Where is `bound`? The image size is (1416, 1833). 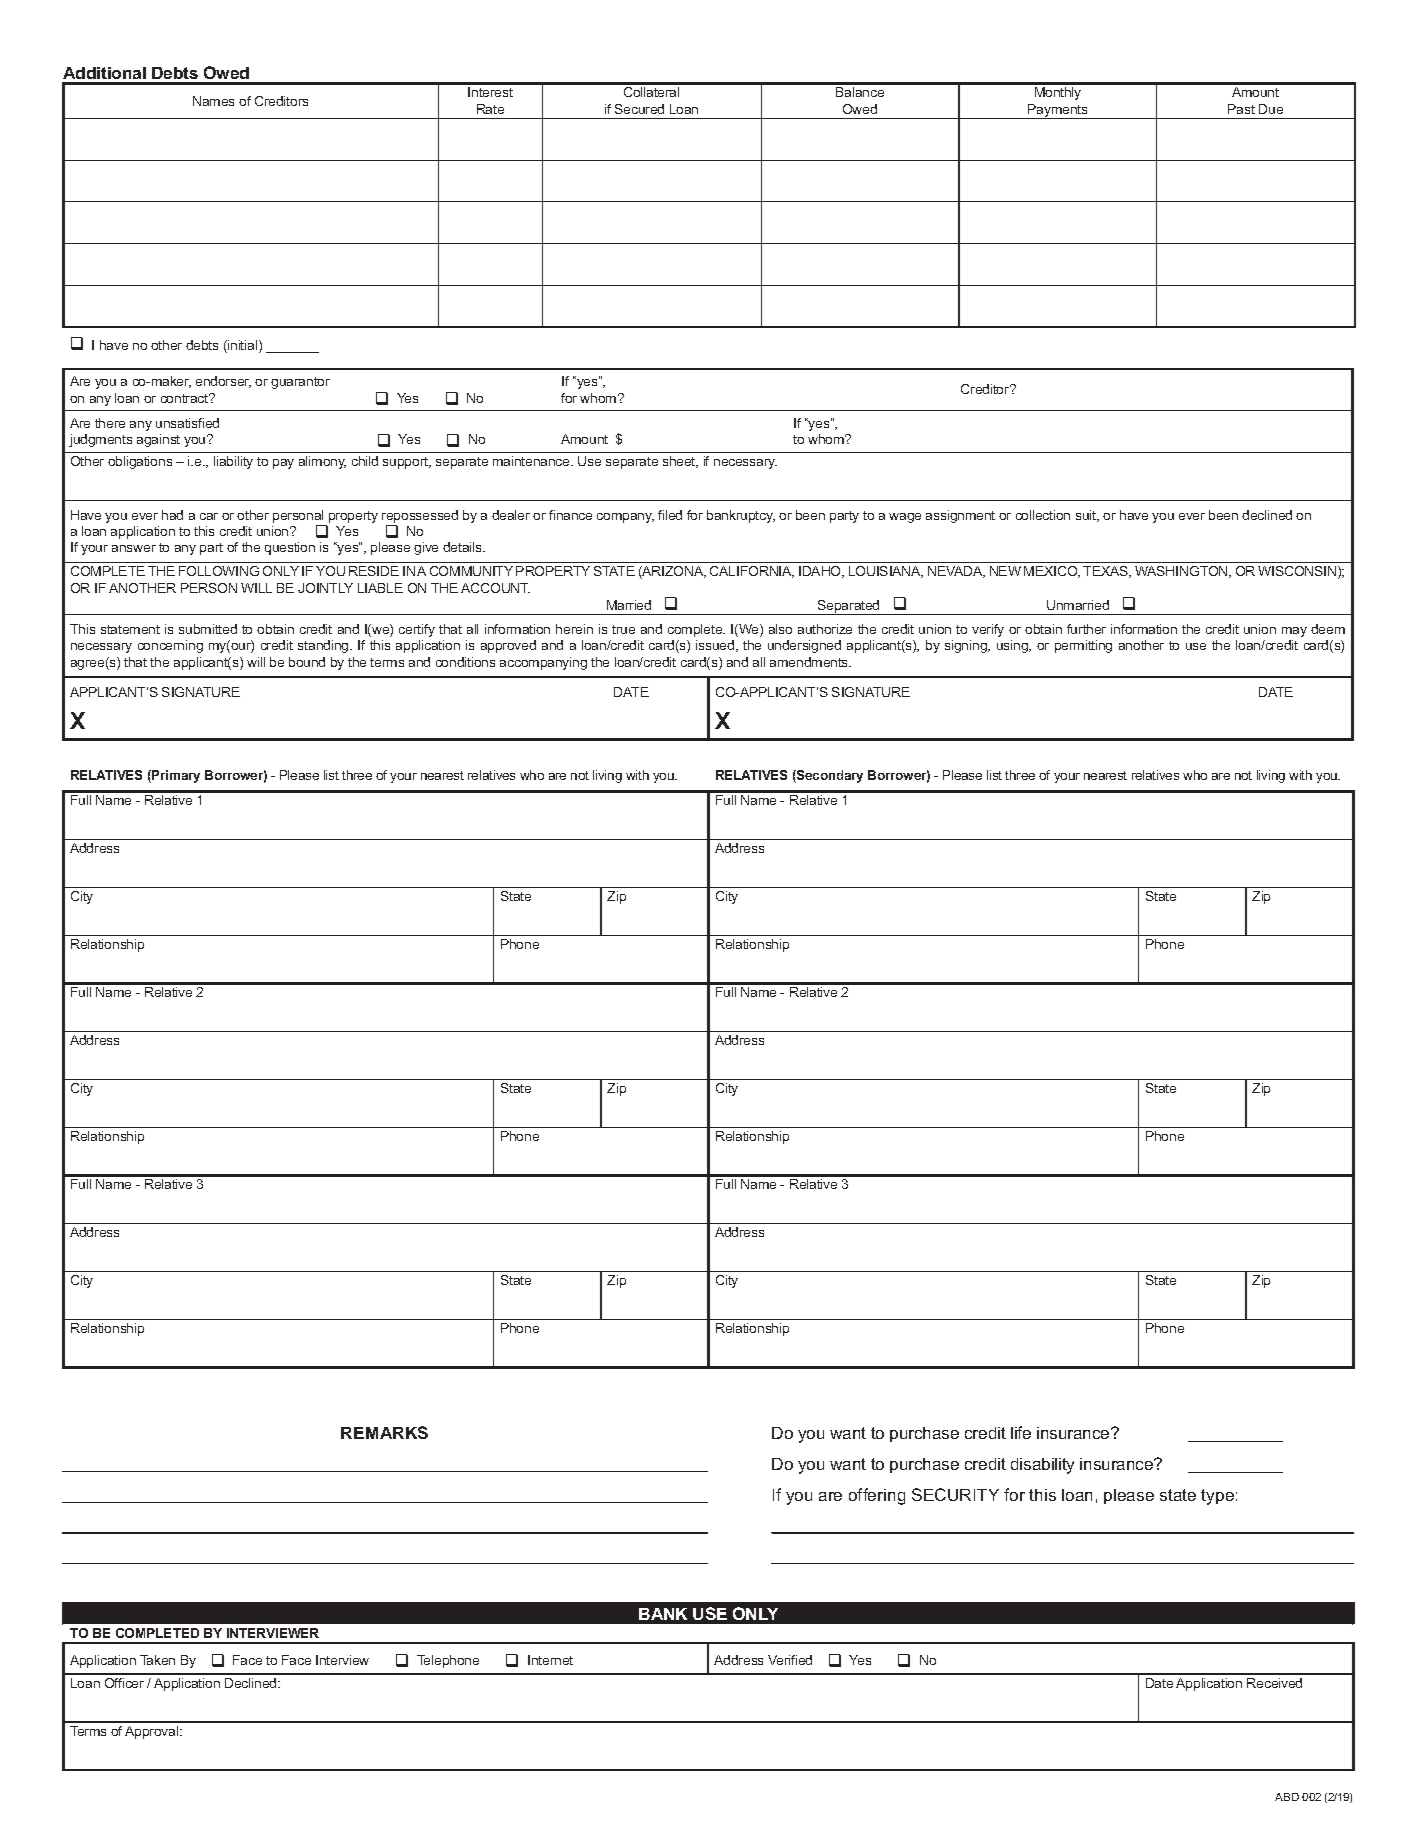 bound is located at coordinates (307, 662).
